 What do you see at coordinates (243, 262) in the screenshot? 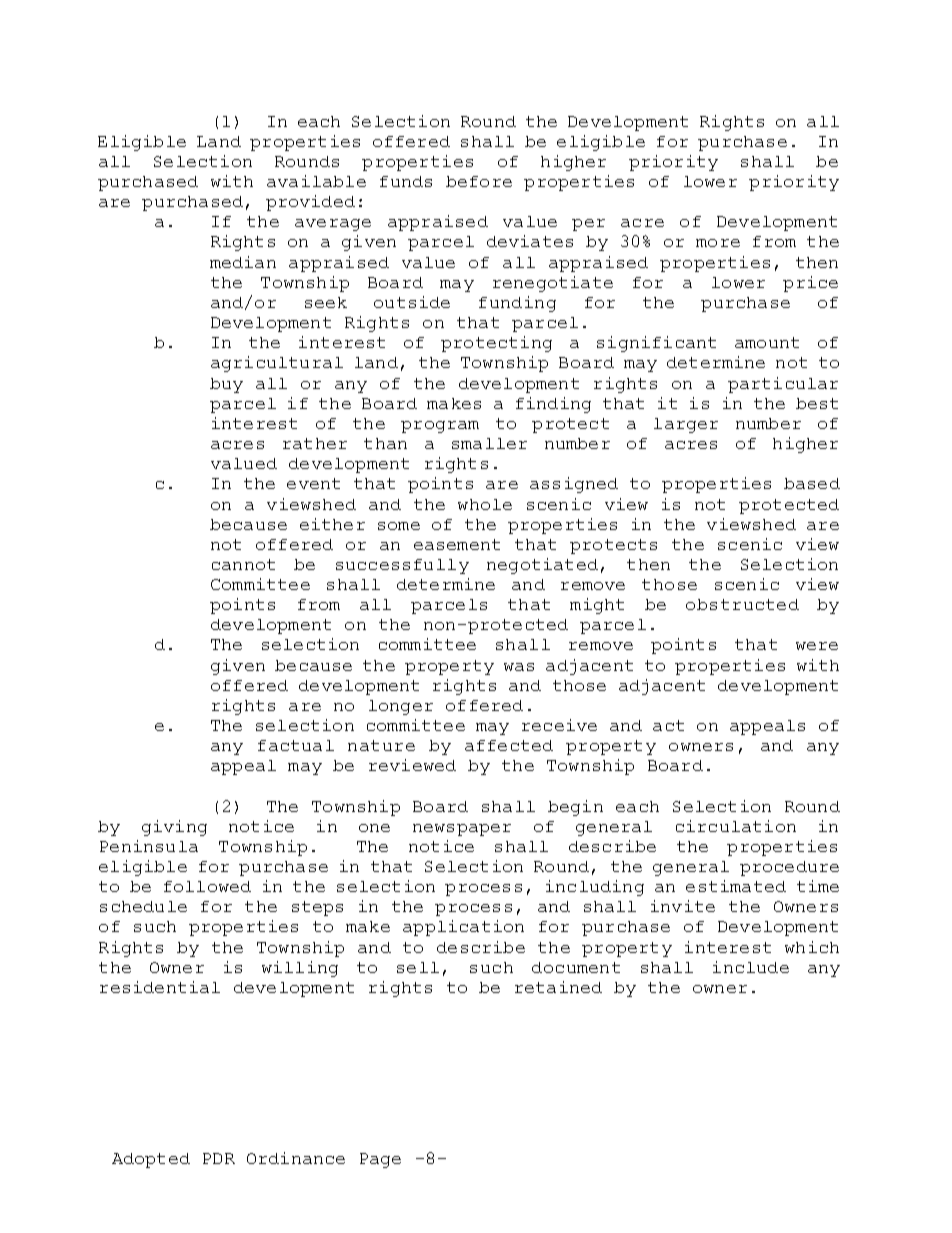
I see `median` at bounding box center [243, 262].
